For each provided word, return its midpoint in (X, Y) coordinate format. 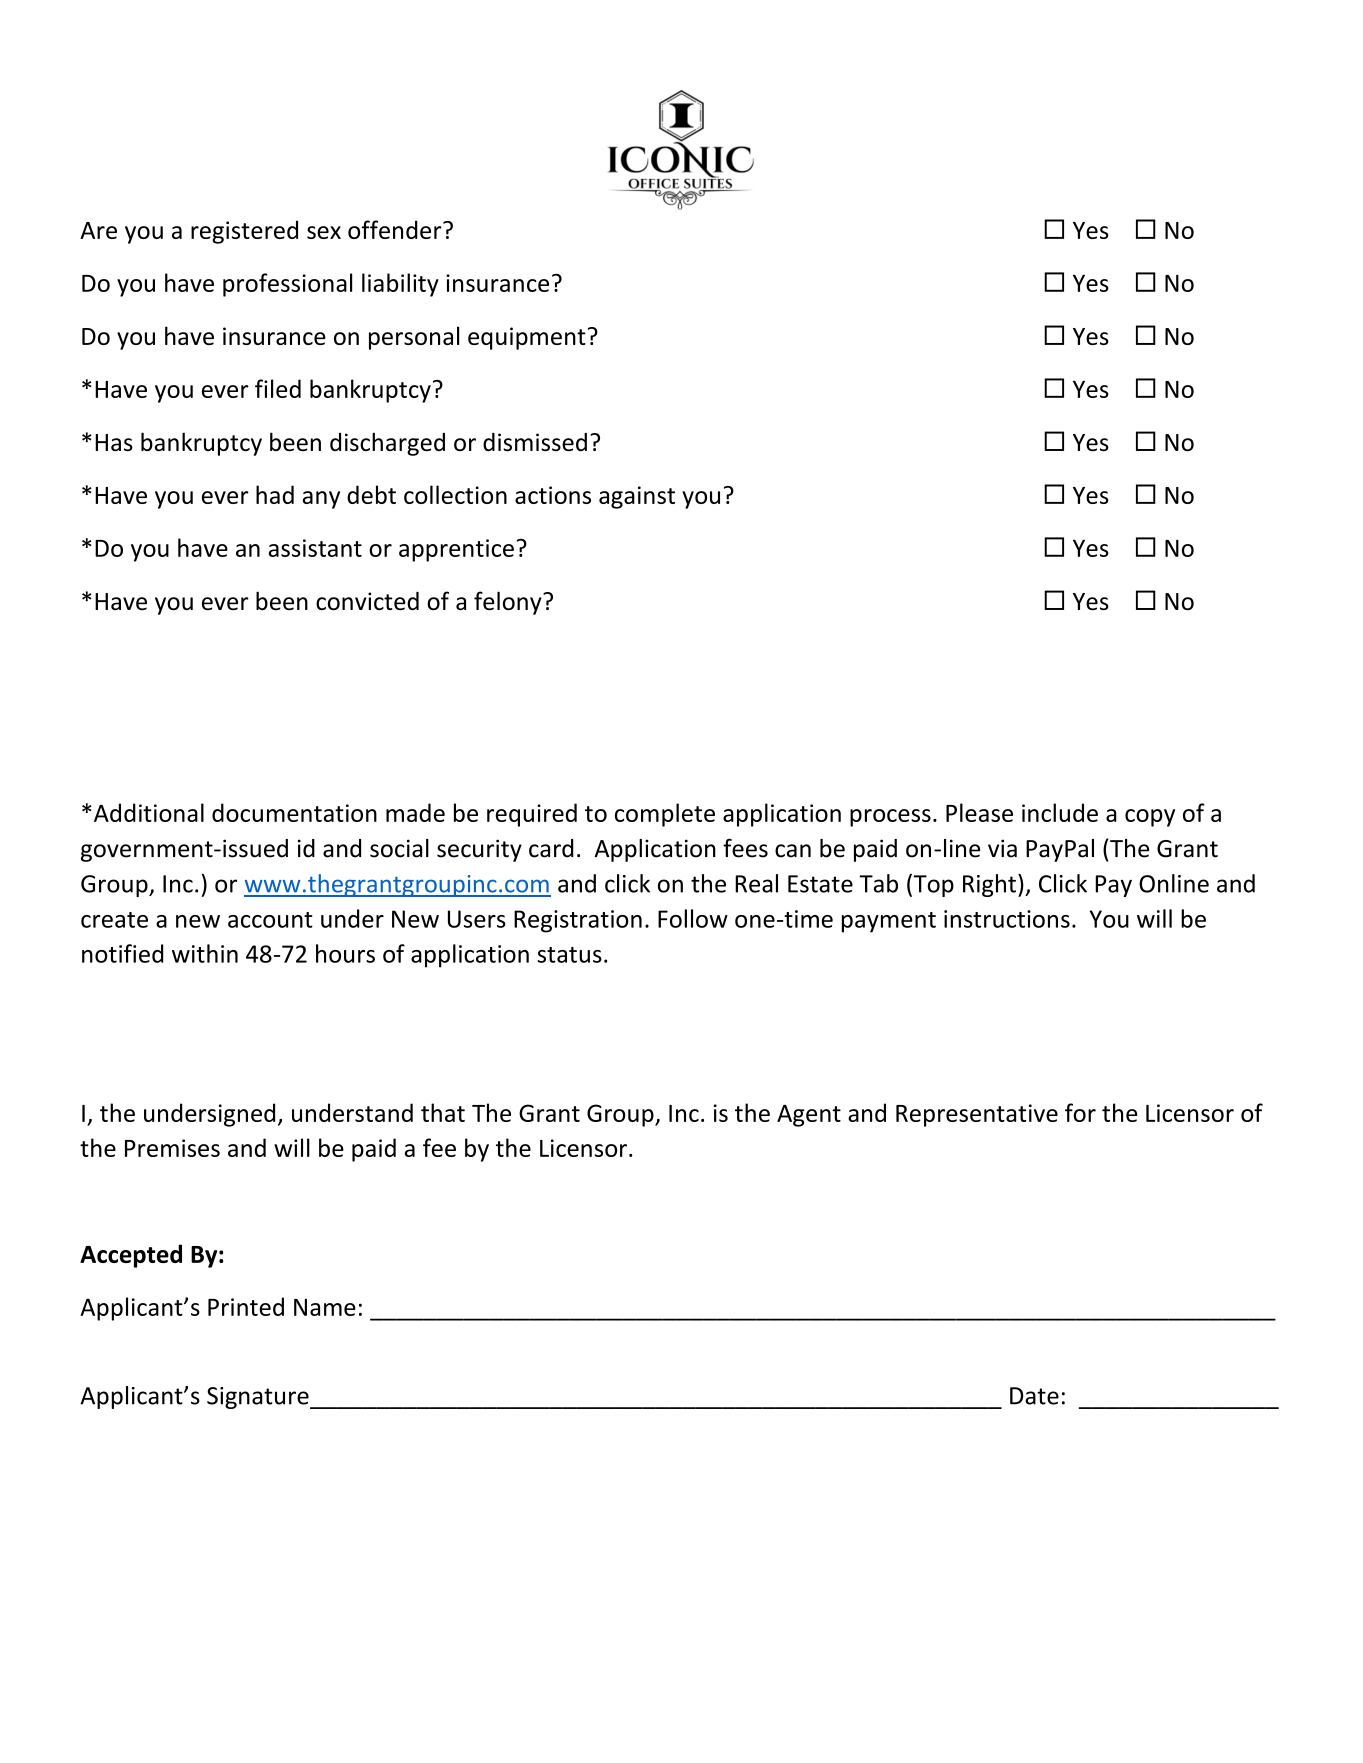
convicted (367, 601)
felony (509, 603)
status (569, 955)
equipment (527, 338)
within (205, 953)
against (637, 497)
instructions (1007, 919)
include (1060, 812)
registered (244, 232)
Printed (246, 1306)
